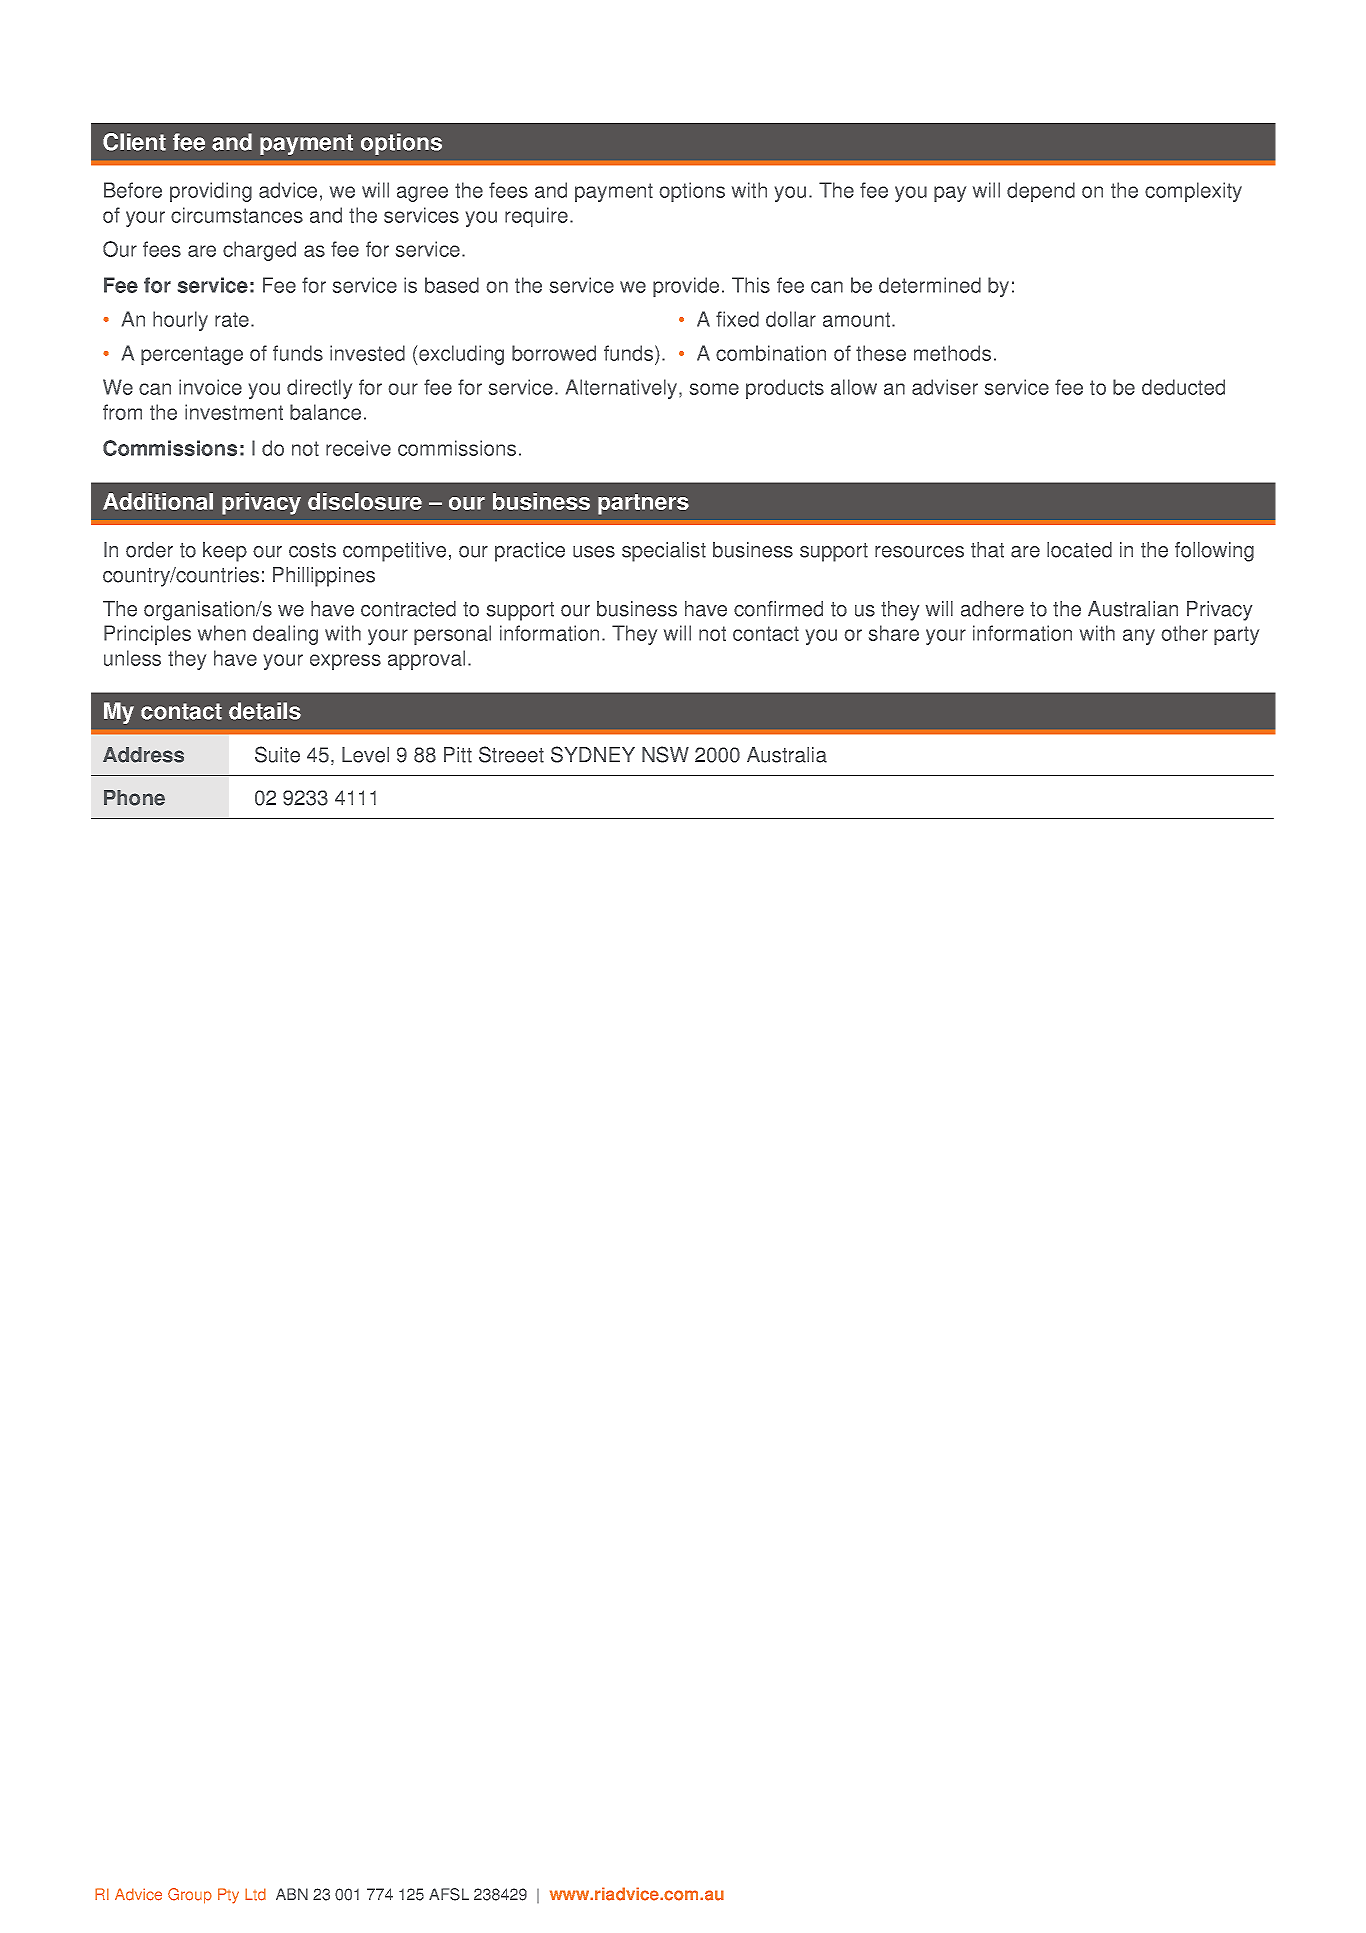 The width and height of the screenshot is (1366, 1933). What do you see at coordinates (664, 552) in the screenshot?
I see `specialist` at bounding box center [664, 552].
